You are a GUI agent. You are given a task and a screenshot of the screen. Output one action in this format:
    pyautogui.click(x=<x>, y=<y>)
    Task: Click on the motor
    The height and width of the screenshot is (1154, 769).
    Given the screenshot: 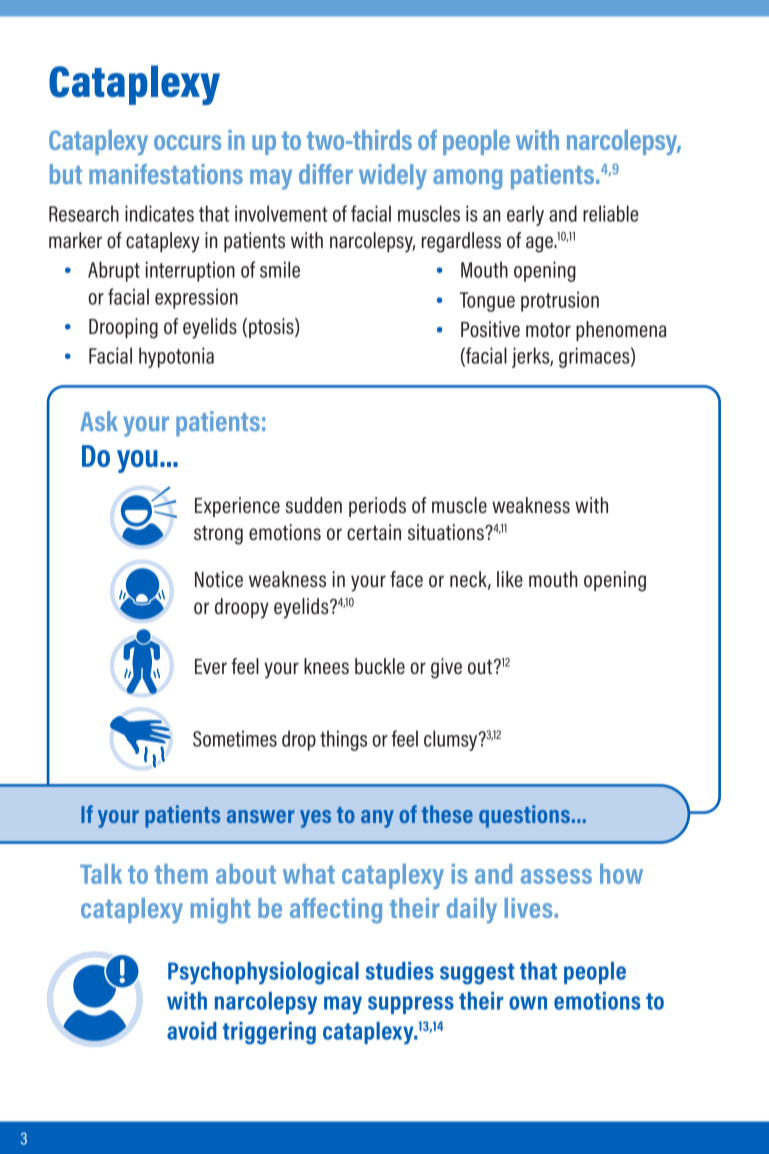 What is the action you would take?
    pyautogui.click(x=548, y=329)
